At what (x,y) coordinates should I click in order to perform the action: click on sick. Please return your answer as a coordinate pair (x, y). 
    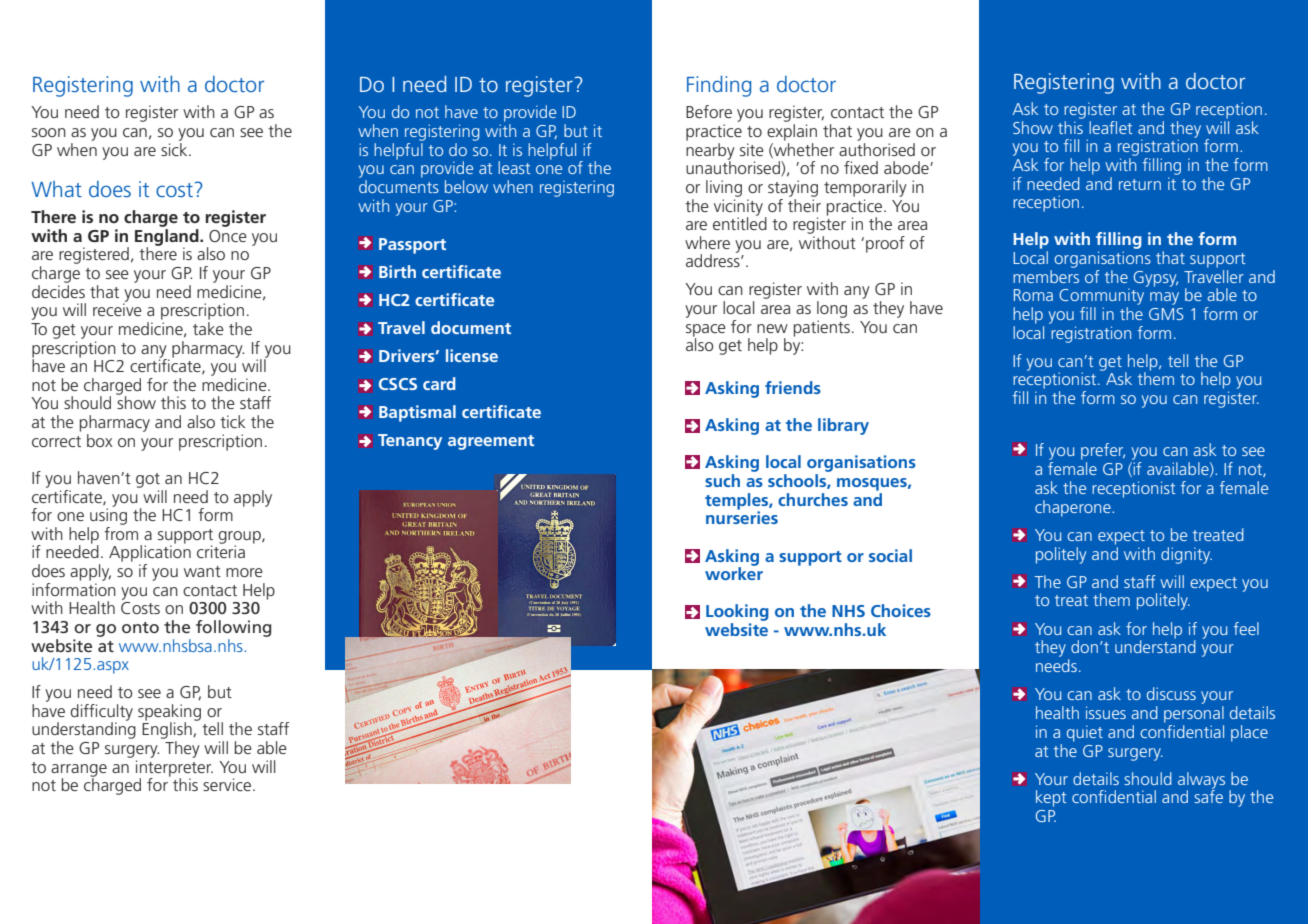
    Looking at the image, I should click on (175, 148).
